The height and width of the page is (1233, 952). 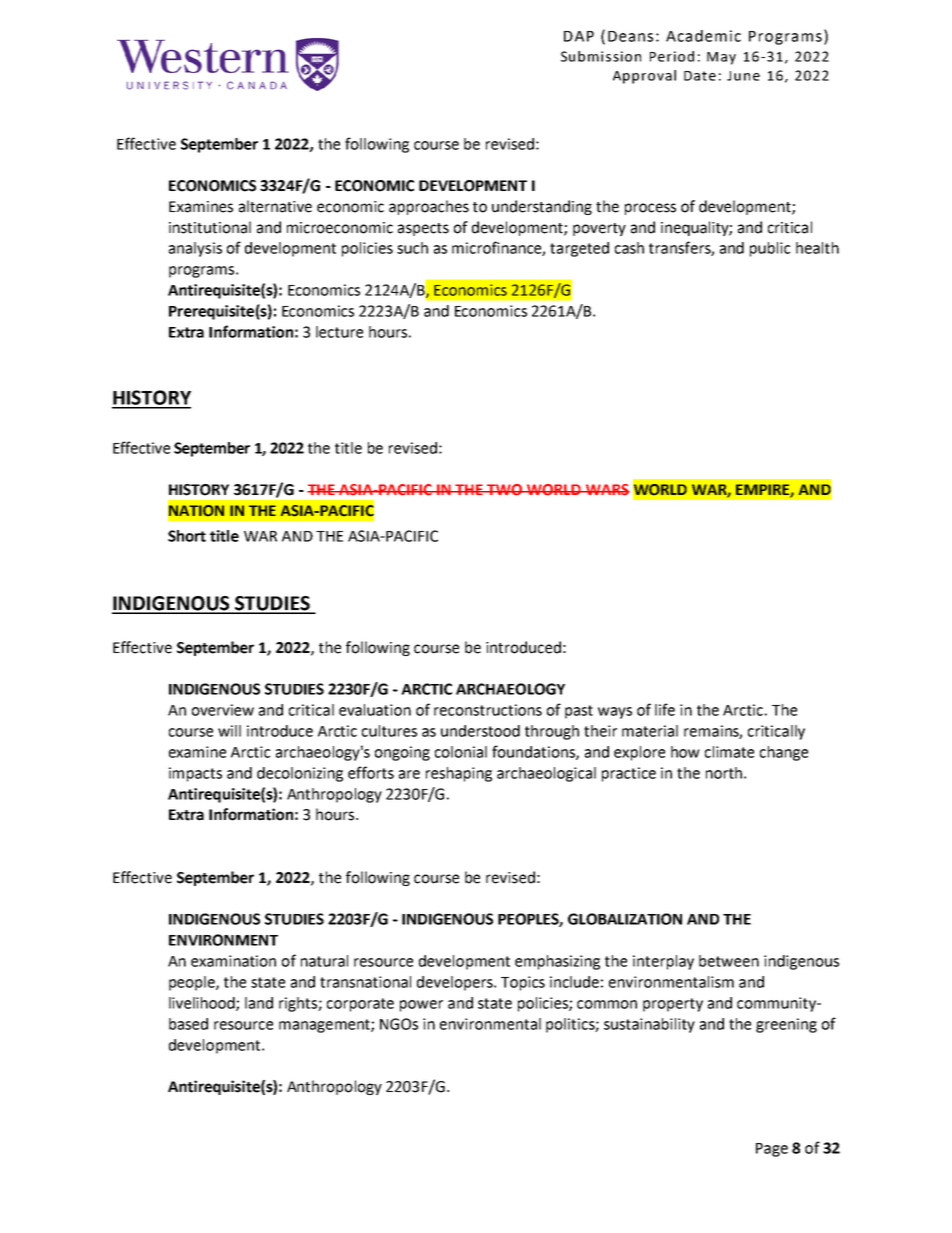 I want to click on reshaping, so click(x=459, y=774).
